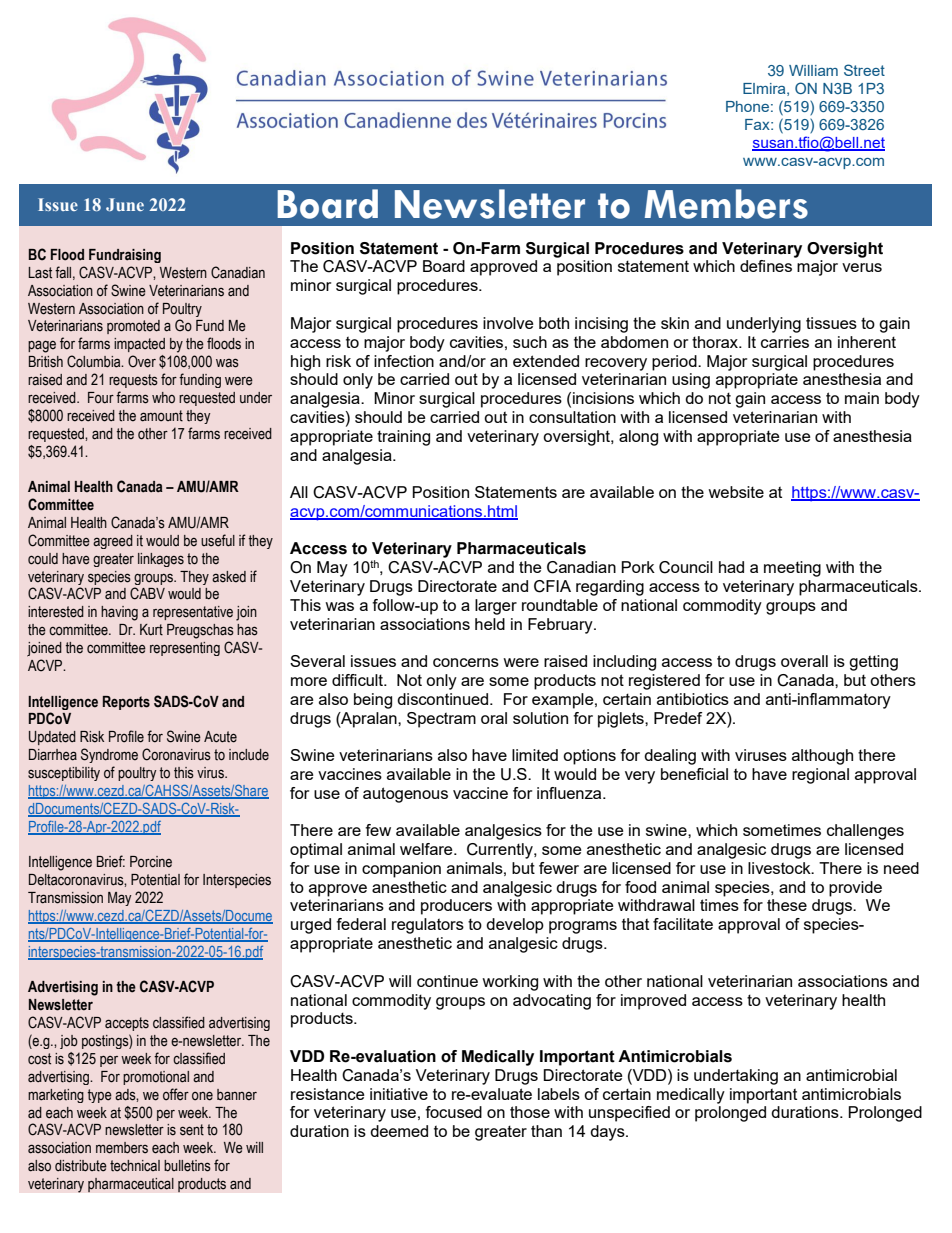 The height and width of the document is (1233, 952). I want to click on meeting, so click(792, 569).
